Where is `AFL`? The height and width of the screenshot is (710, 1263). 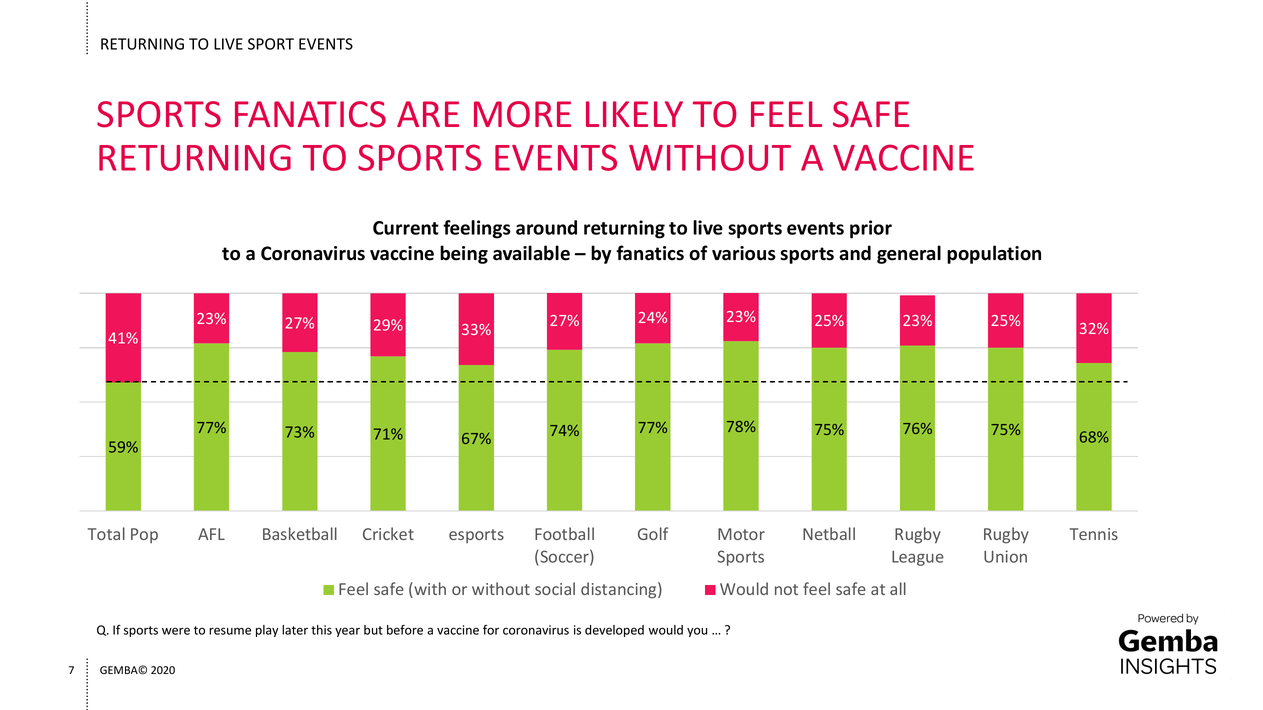
AFL is located at coordinates (211, 534).
